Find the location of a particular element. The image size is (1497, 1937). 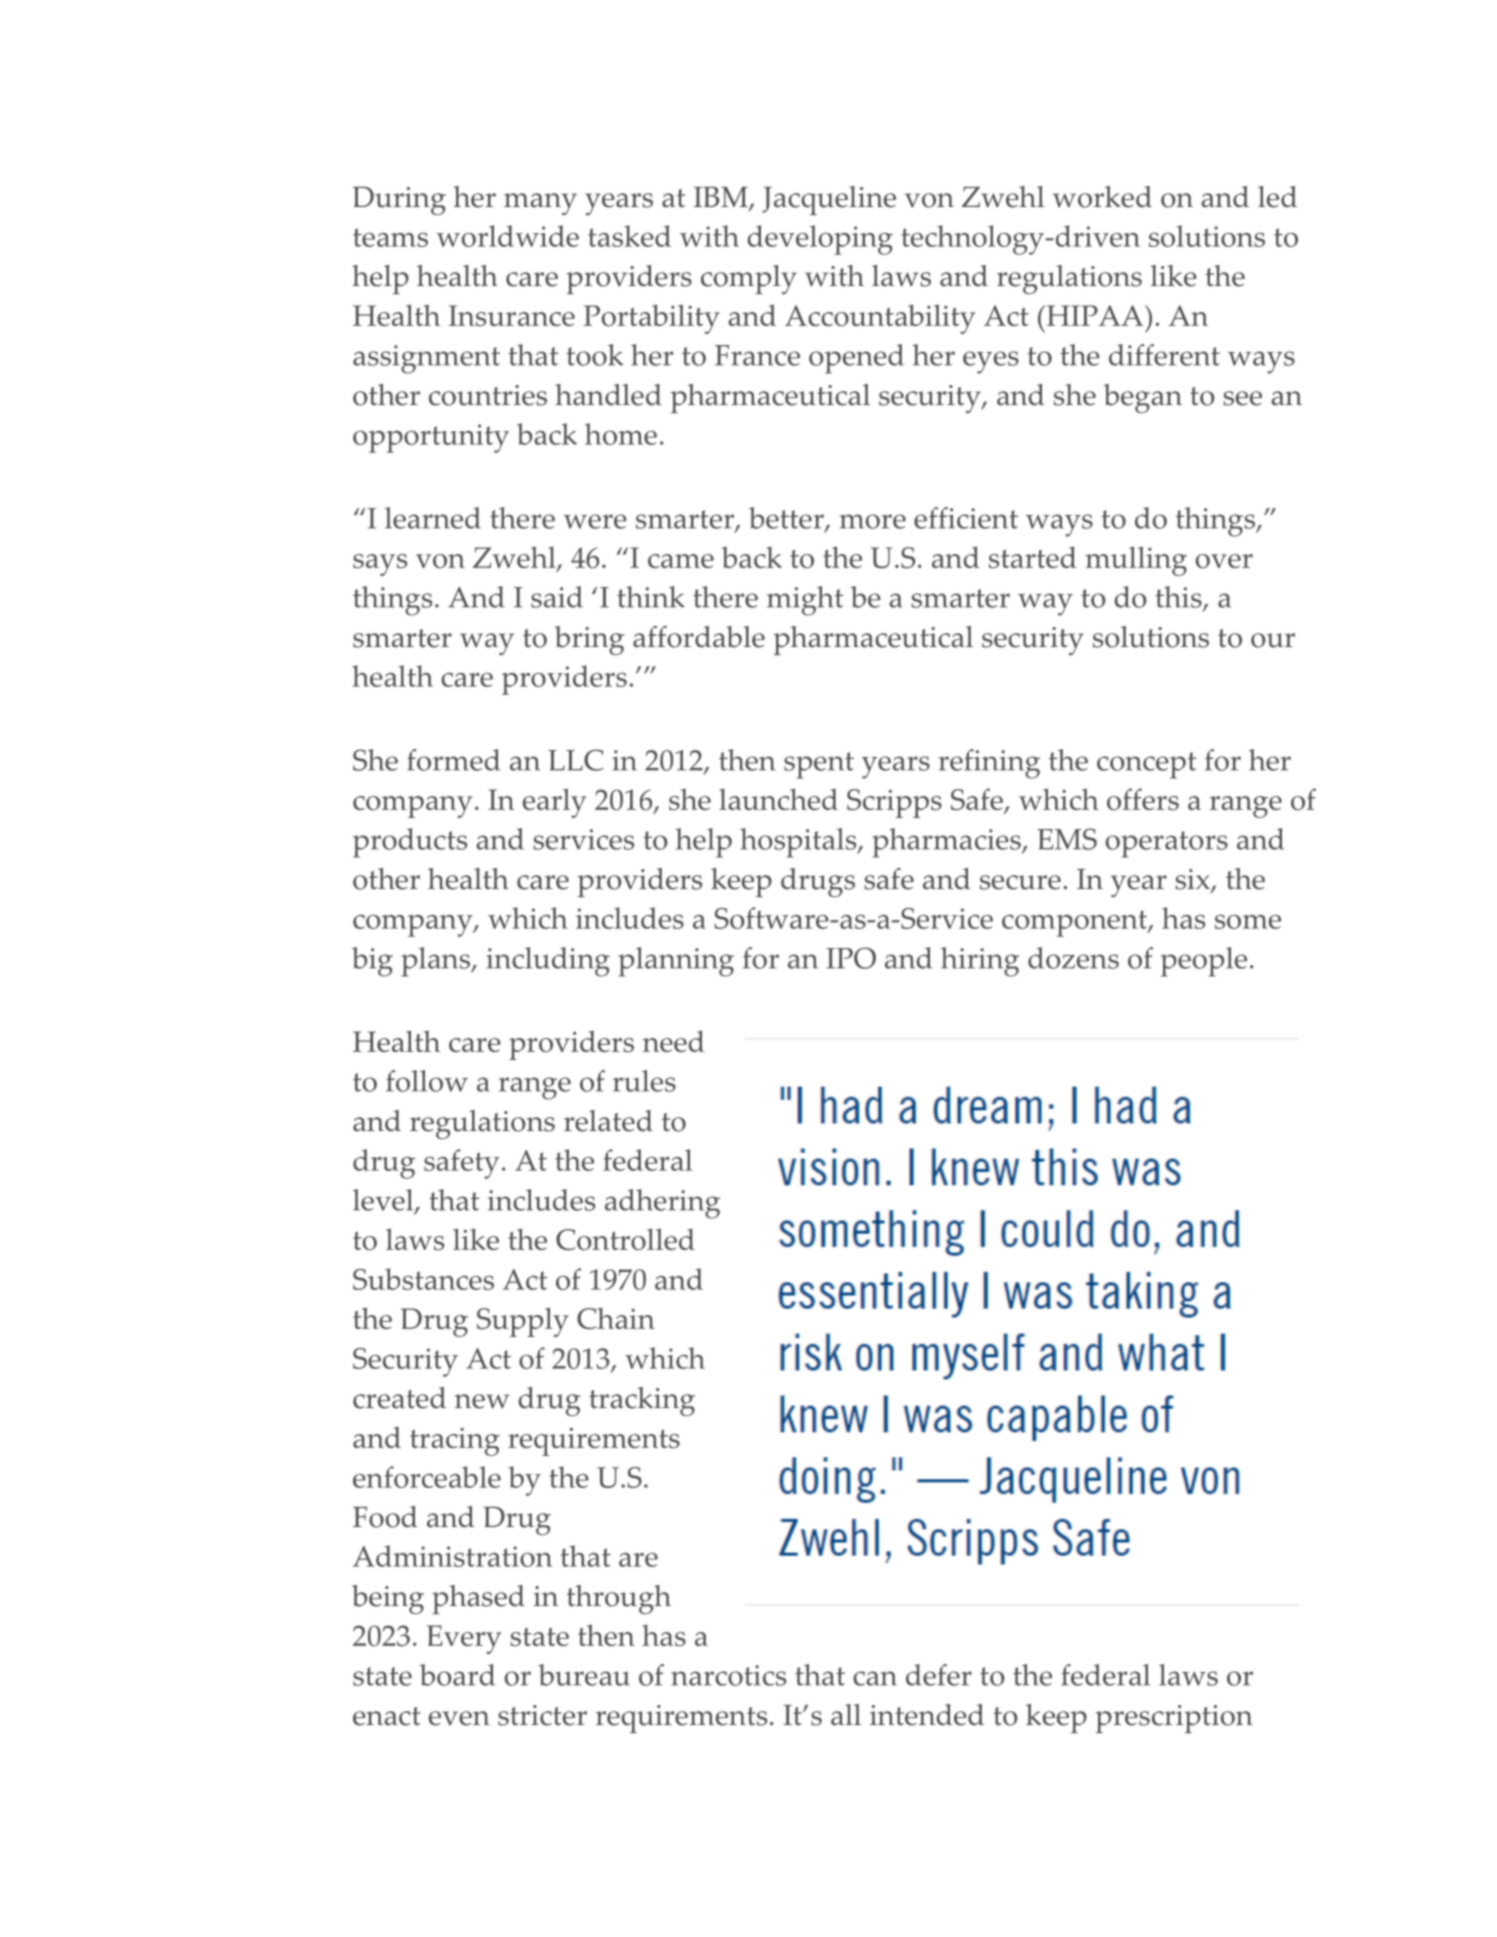

formed is located at coordinates (453, 760).
